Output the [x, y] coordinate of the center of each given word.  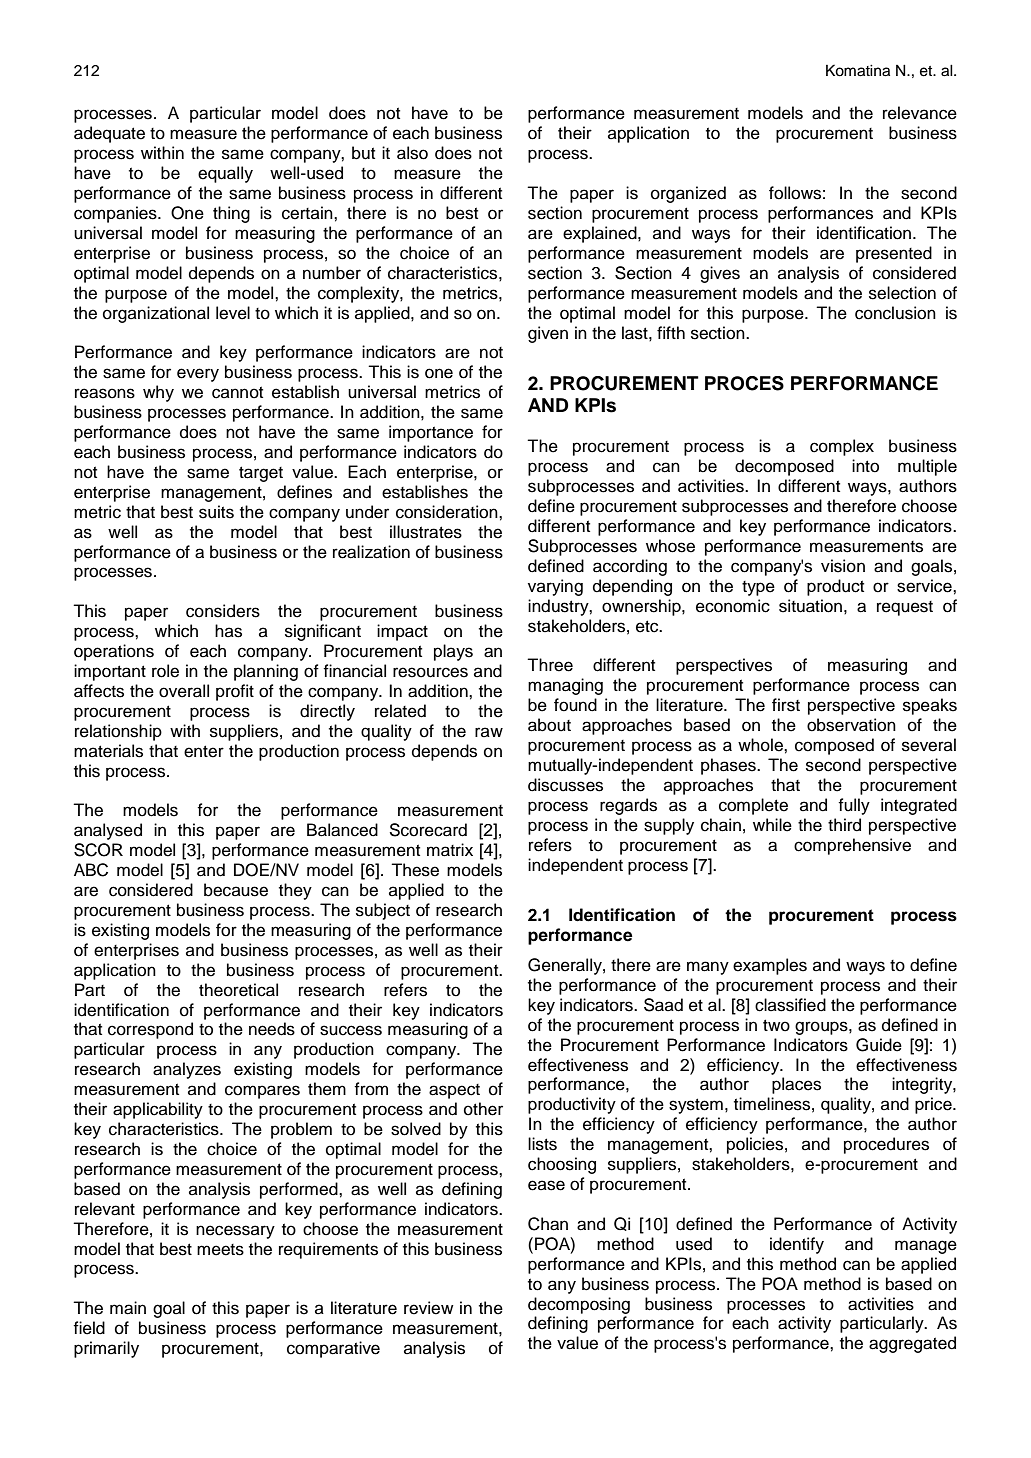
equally [225, 174]
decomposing [579, 1305]
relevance [920, 113]
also [412, 153]
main [128, 1308]
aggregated [912, 1344]
